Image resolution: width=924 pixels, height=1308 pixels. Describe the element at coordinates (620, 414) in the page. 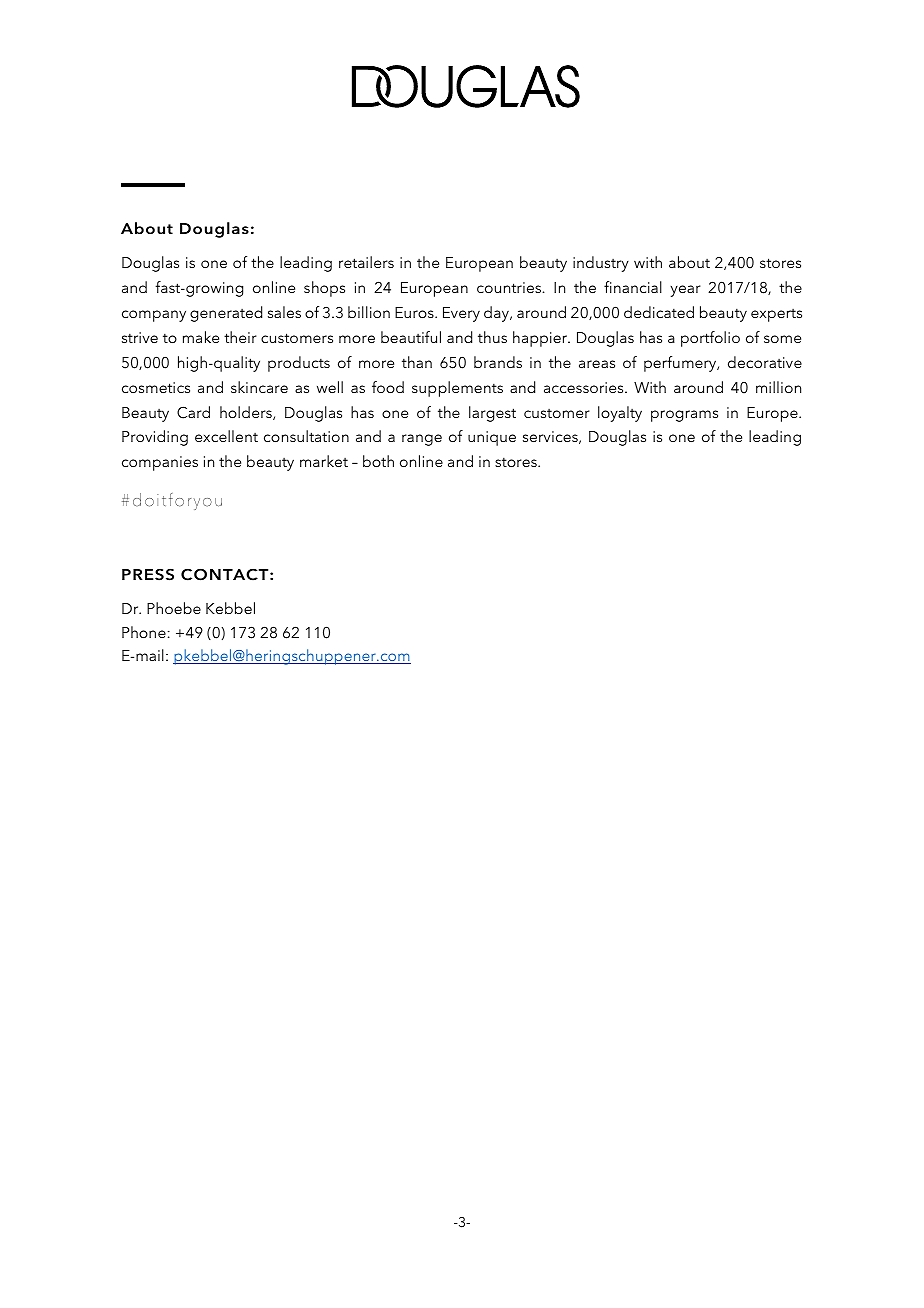

I see `loyalty` at that location.
